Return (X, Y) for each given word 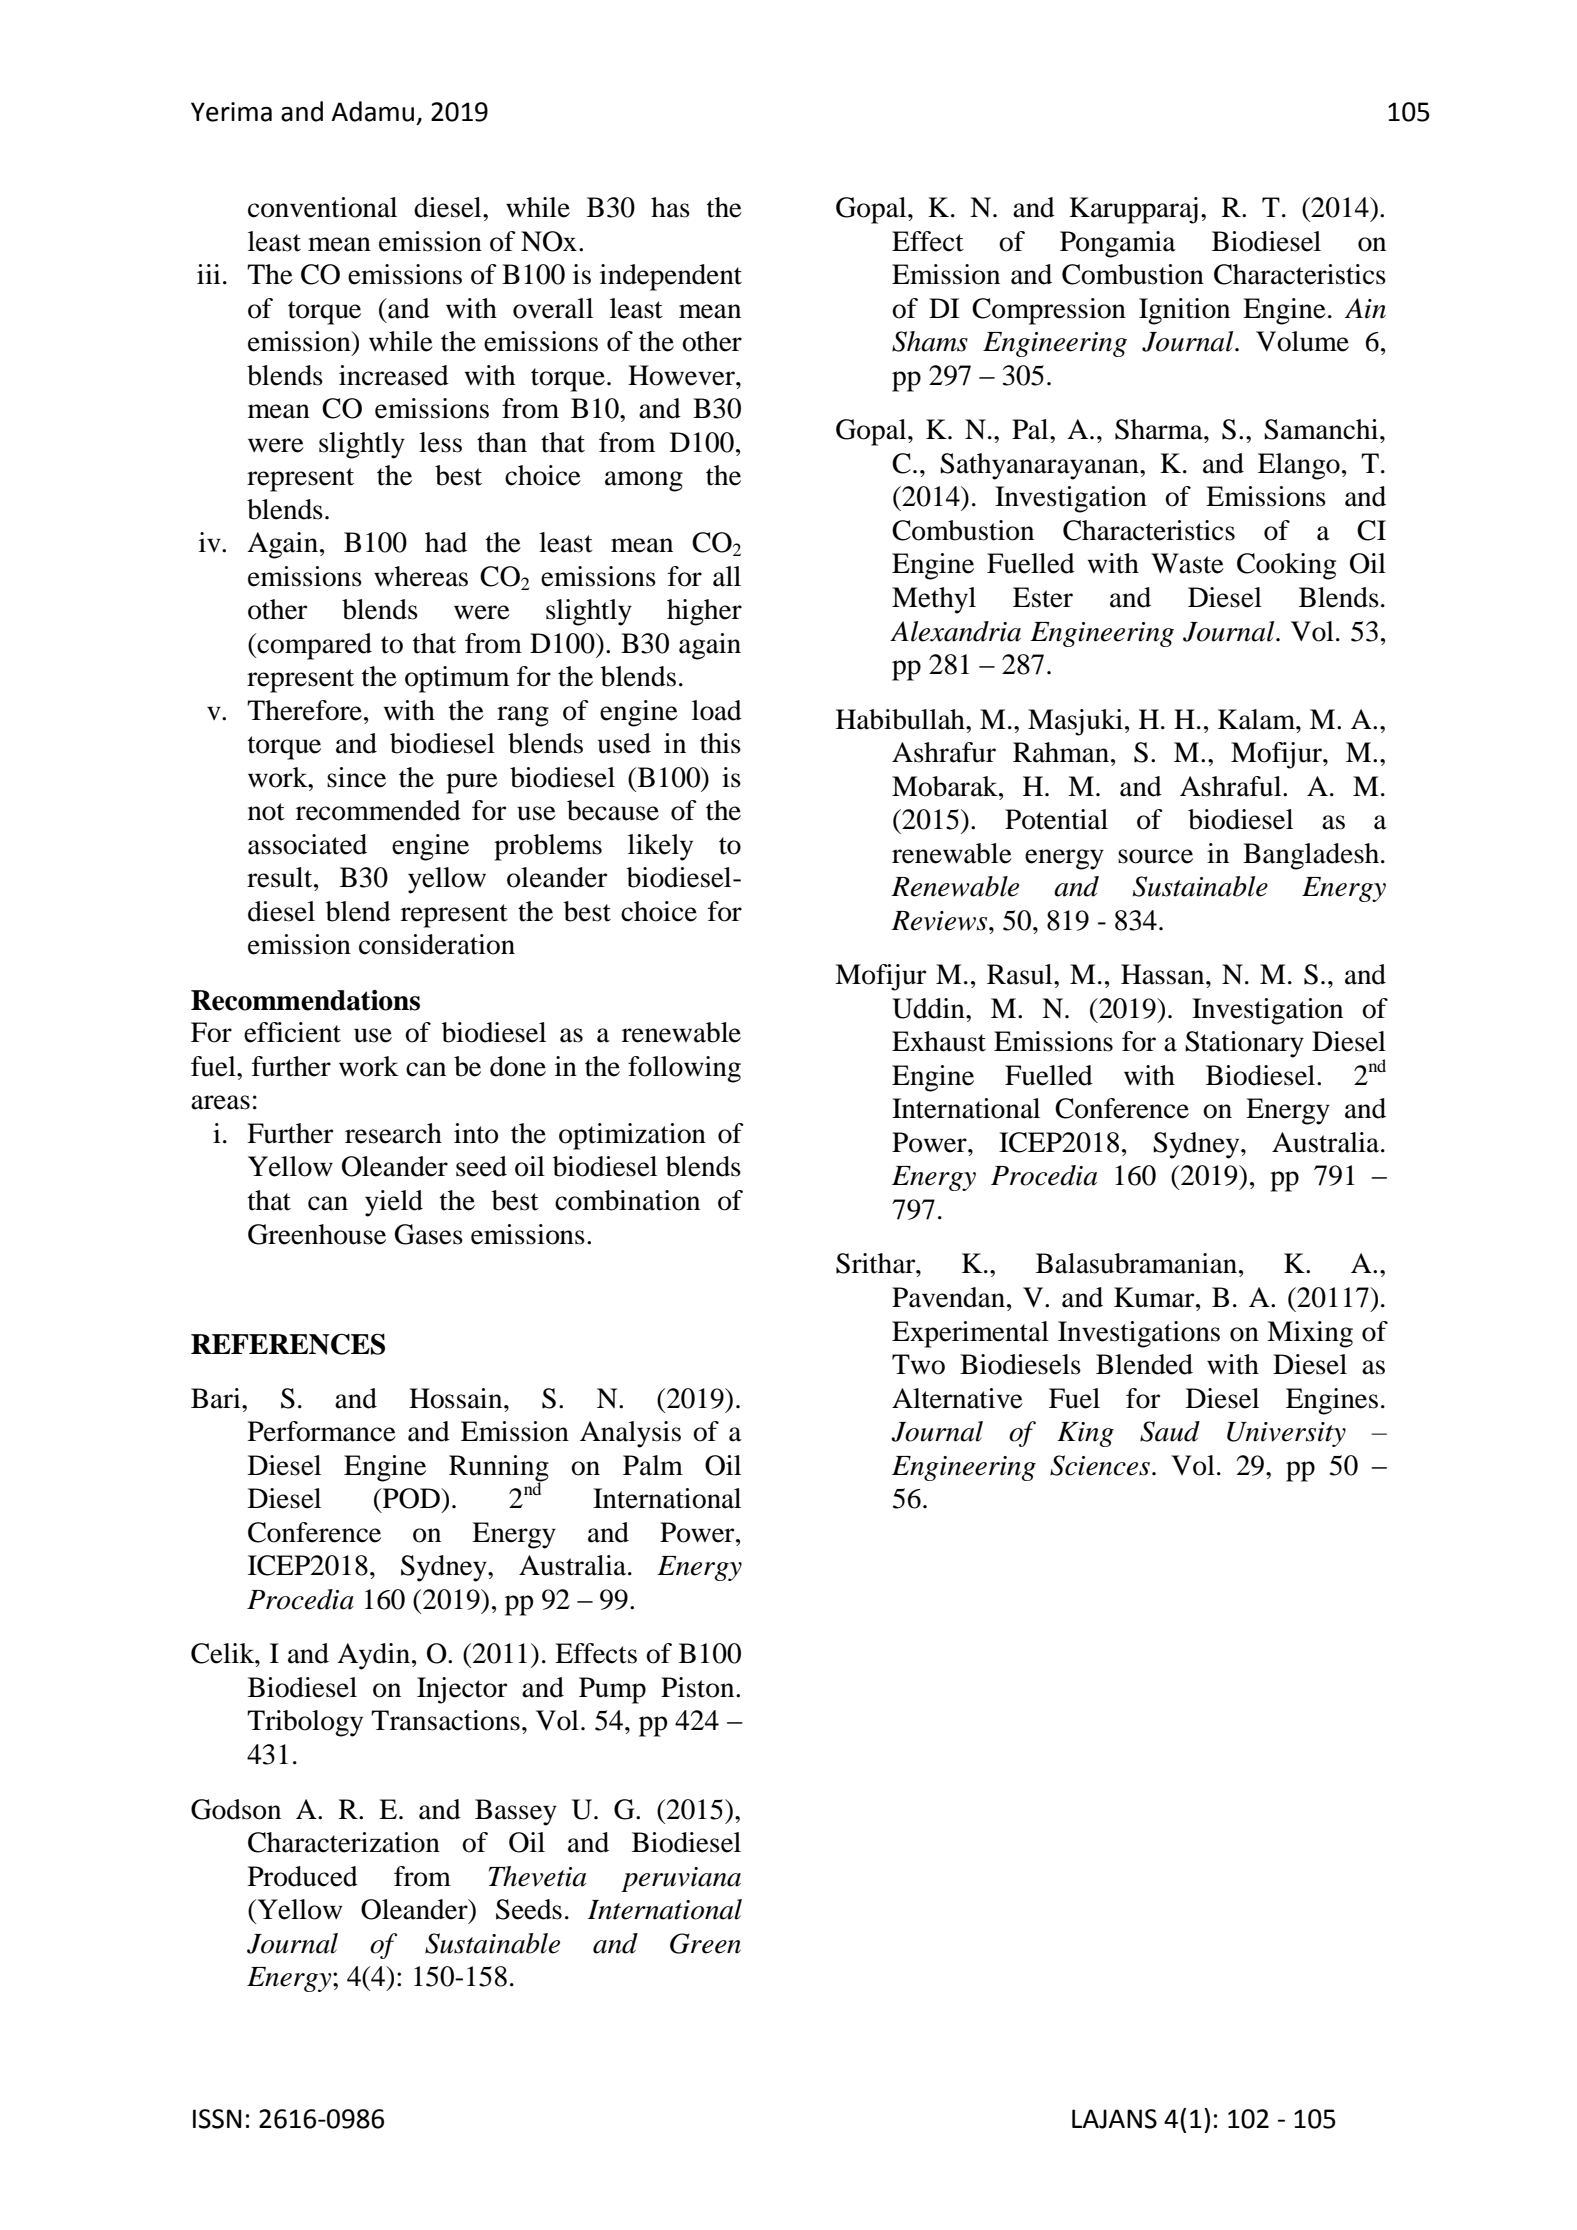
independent (671, 277)
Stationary (1244, 1044)
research (393, 1133)
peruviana (681, 1879)
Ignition (1184, 311)
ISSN (217, 2119)
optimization (632, 1136)
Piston (699, 1687)
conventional (322, 207)
